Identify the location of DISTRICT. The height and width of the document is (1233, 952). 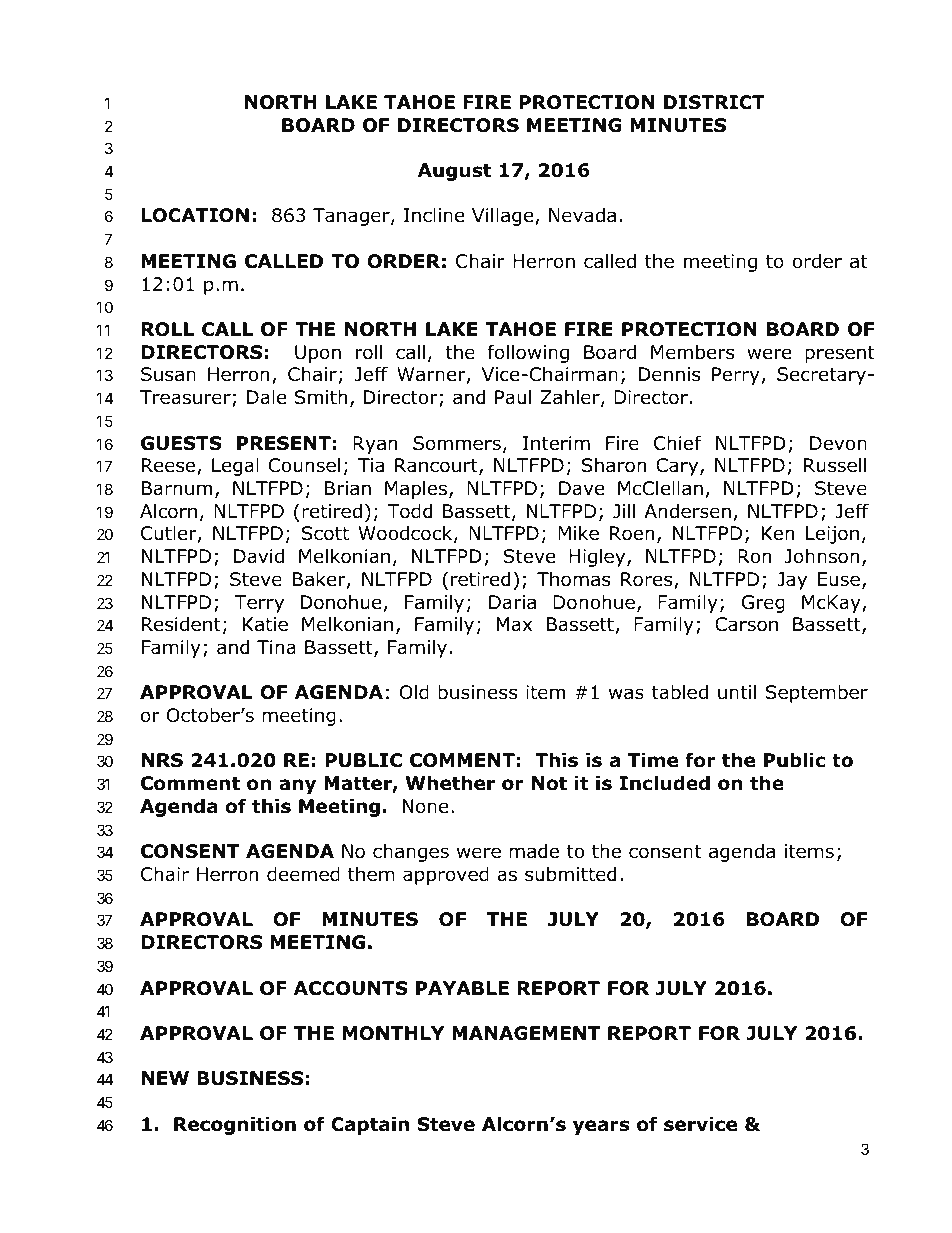
(714, 102).
